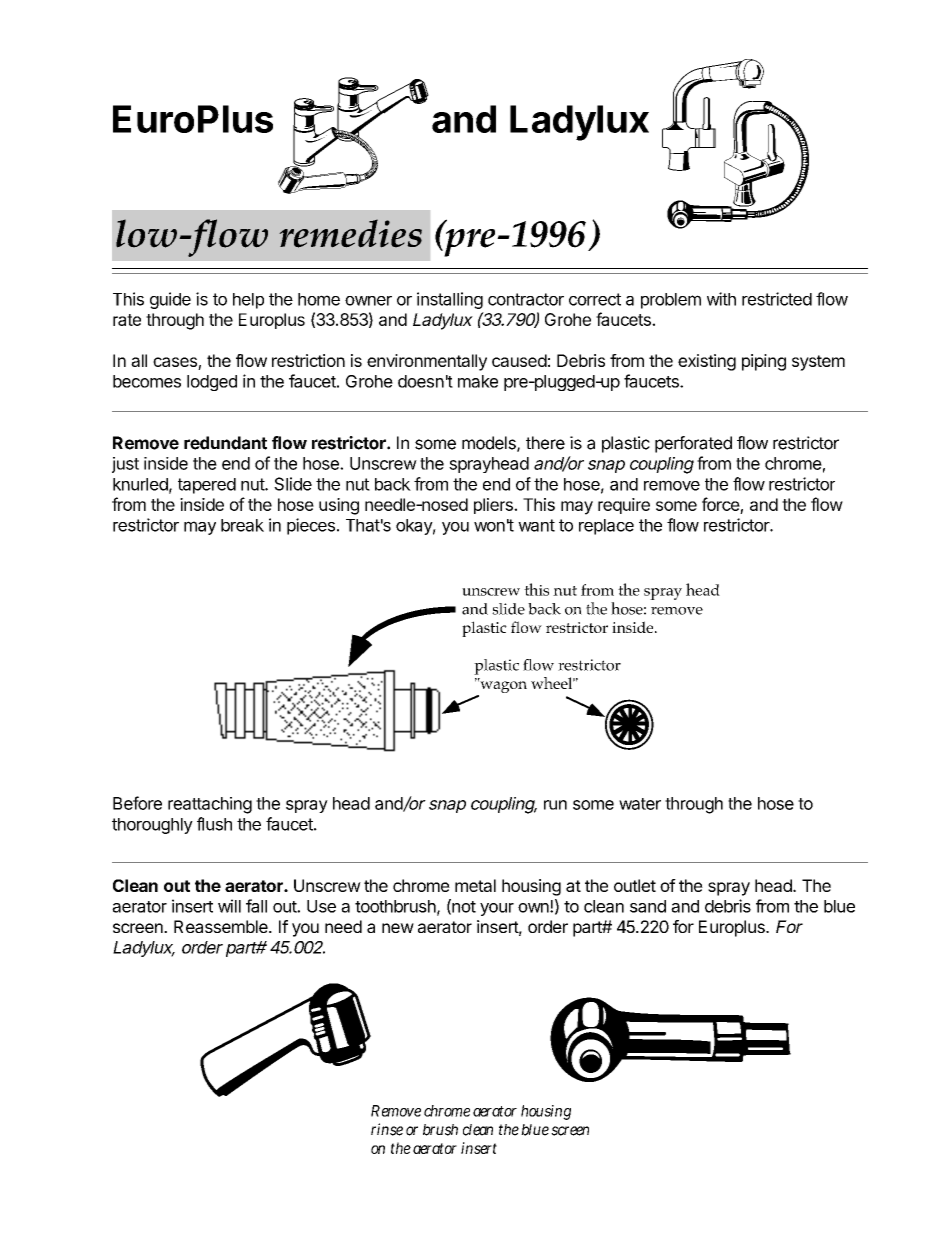 The image size is (952, 1233). What do you see at coordinates (494, 506) in the screenshot?
I see `pliers` at bounding box center [494, 506].
